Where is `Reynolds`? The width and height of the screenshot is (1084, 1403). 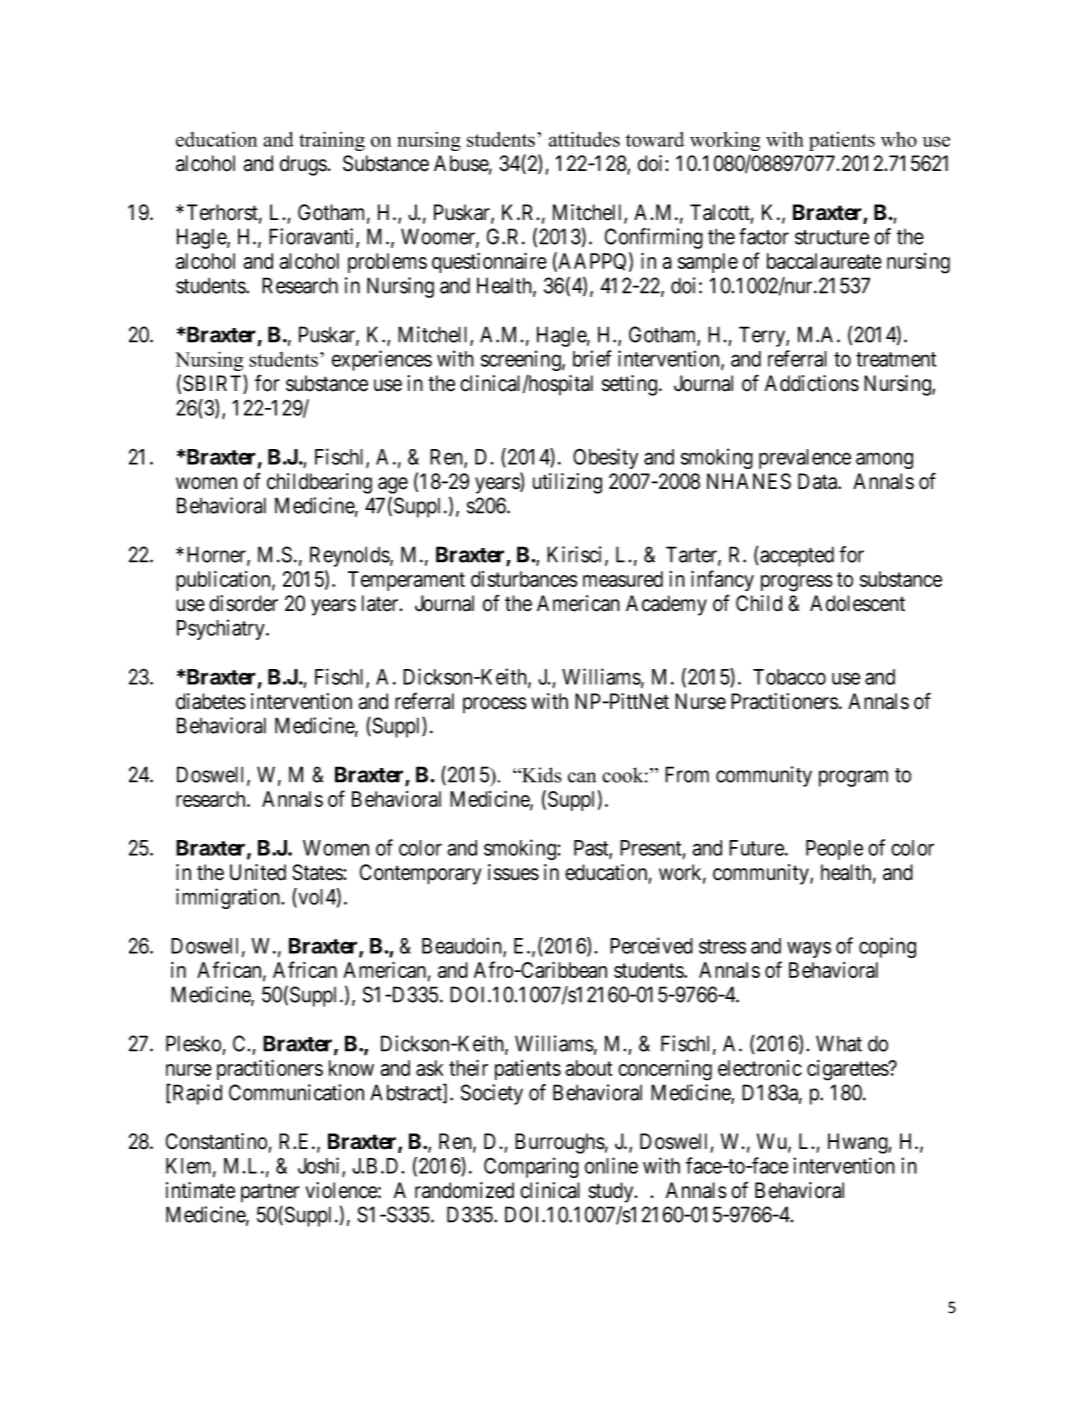
Reynolds is located at coordinates (350, 556).
